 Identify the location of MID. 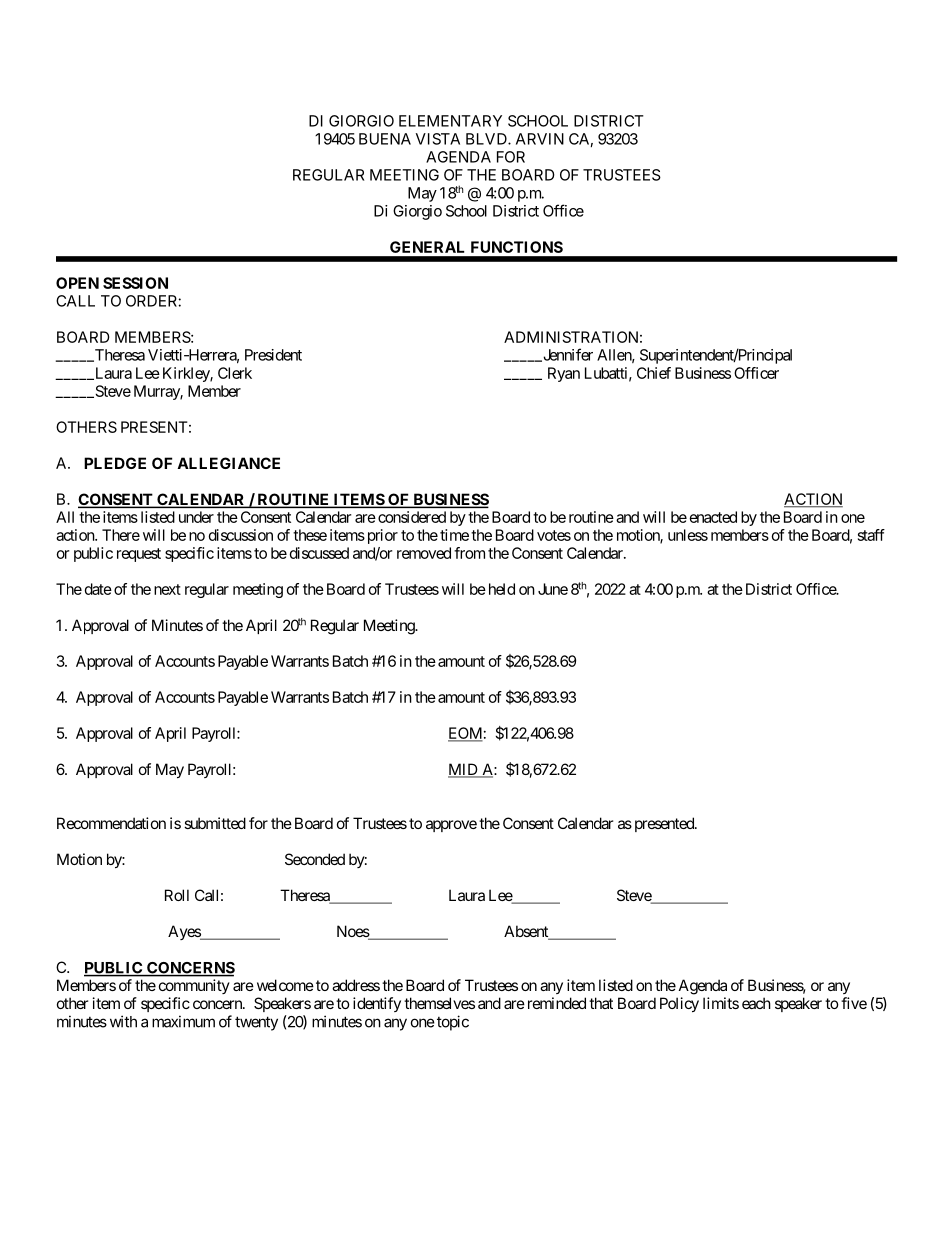
(464, 770).
